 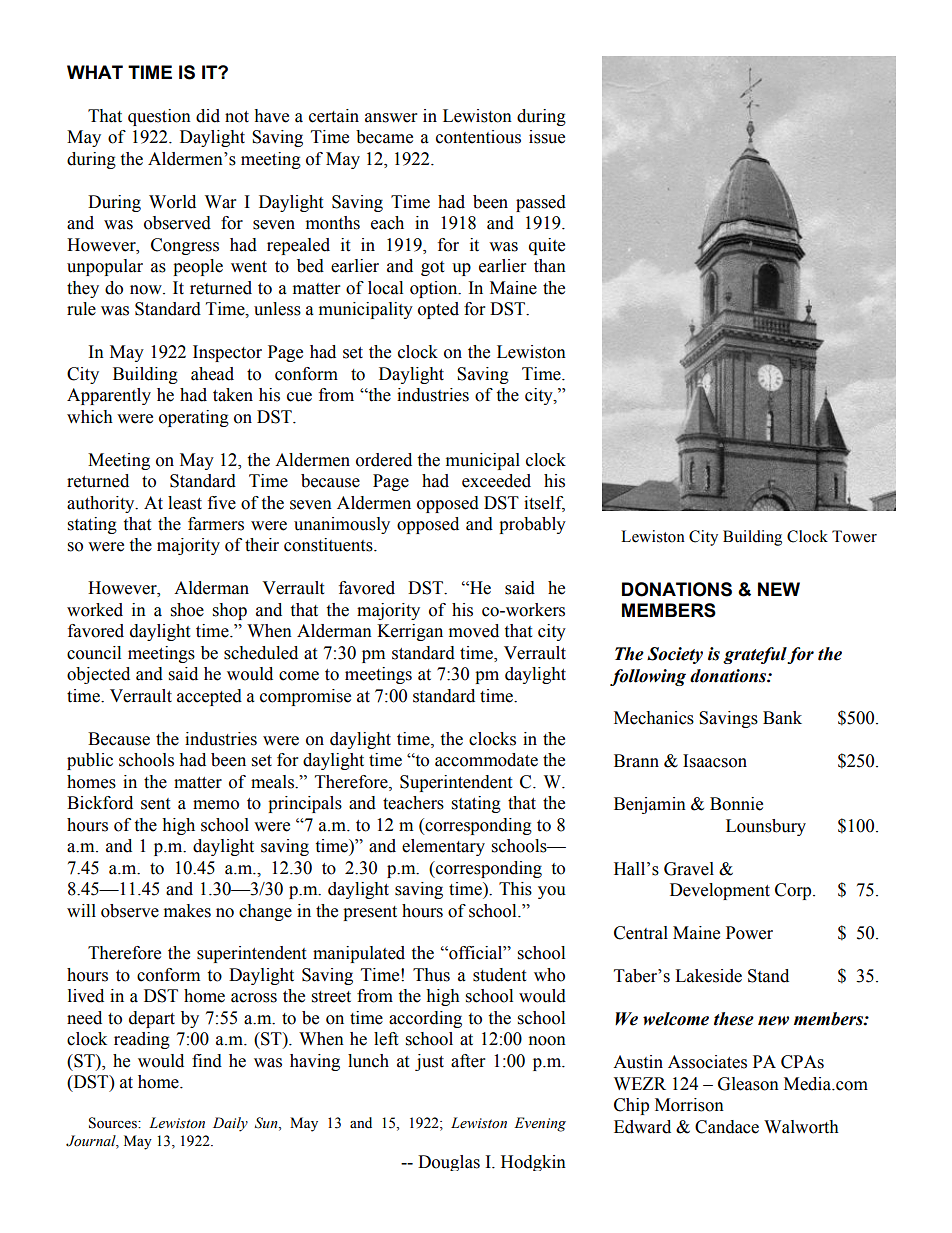 What do you see at coordinates (478, 137) in the screenshot?
I see `contentious` at bounding box center [478, 137].
